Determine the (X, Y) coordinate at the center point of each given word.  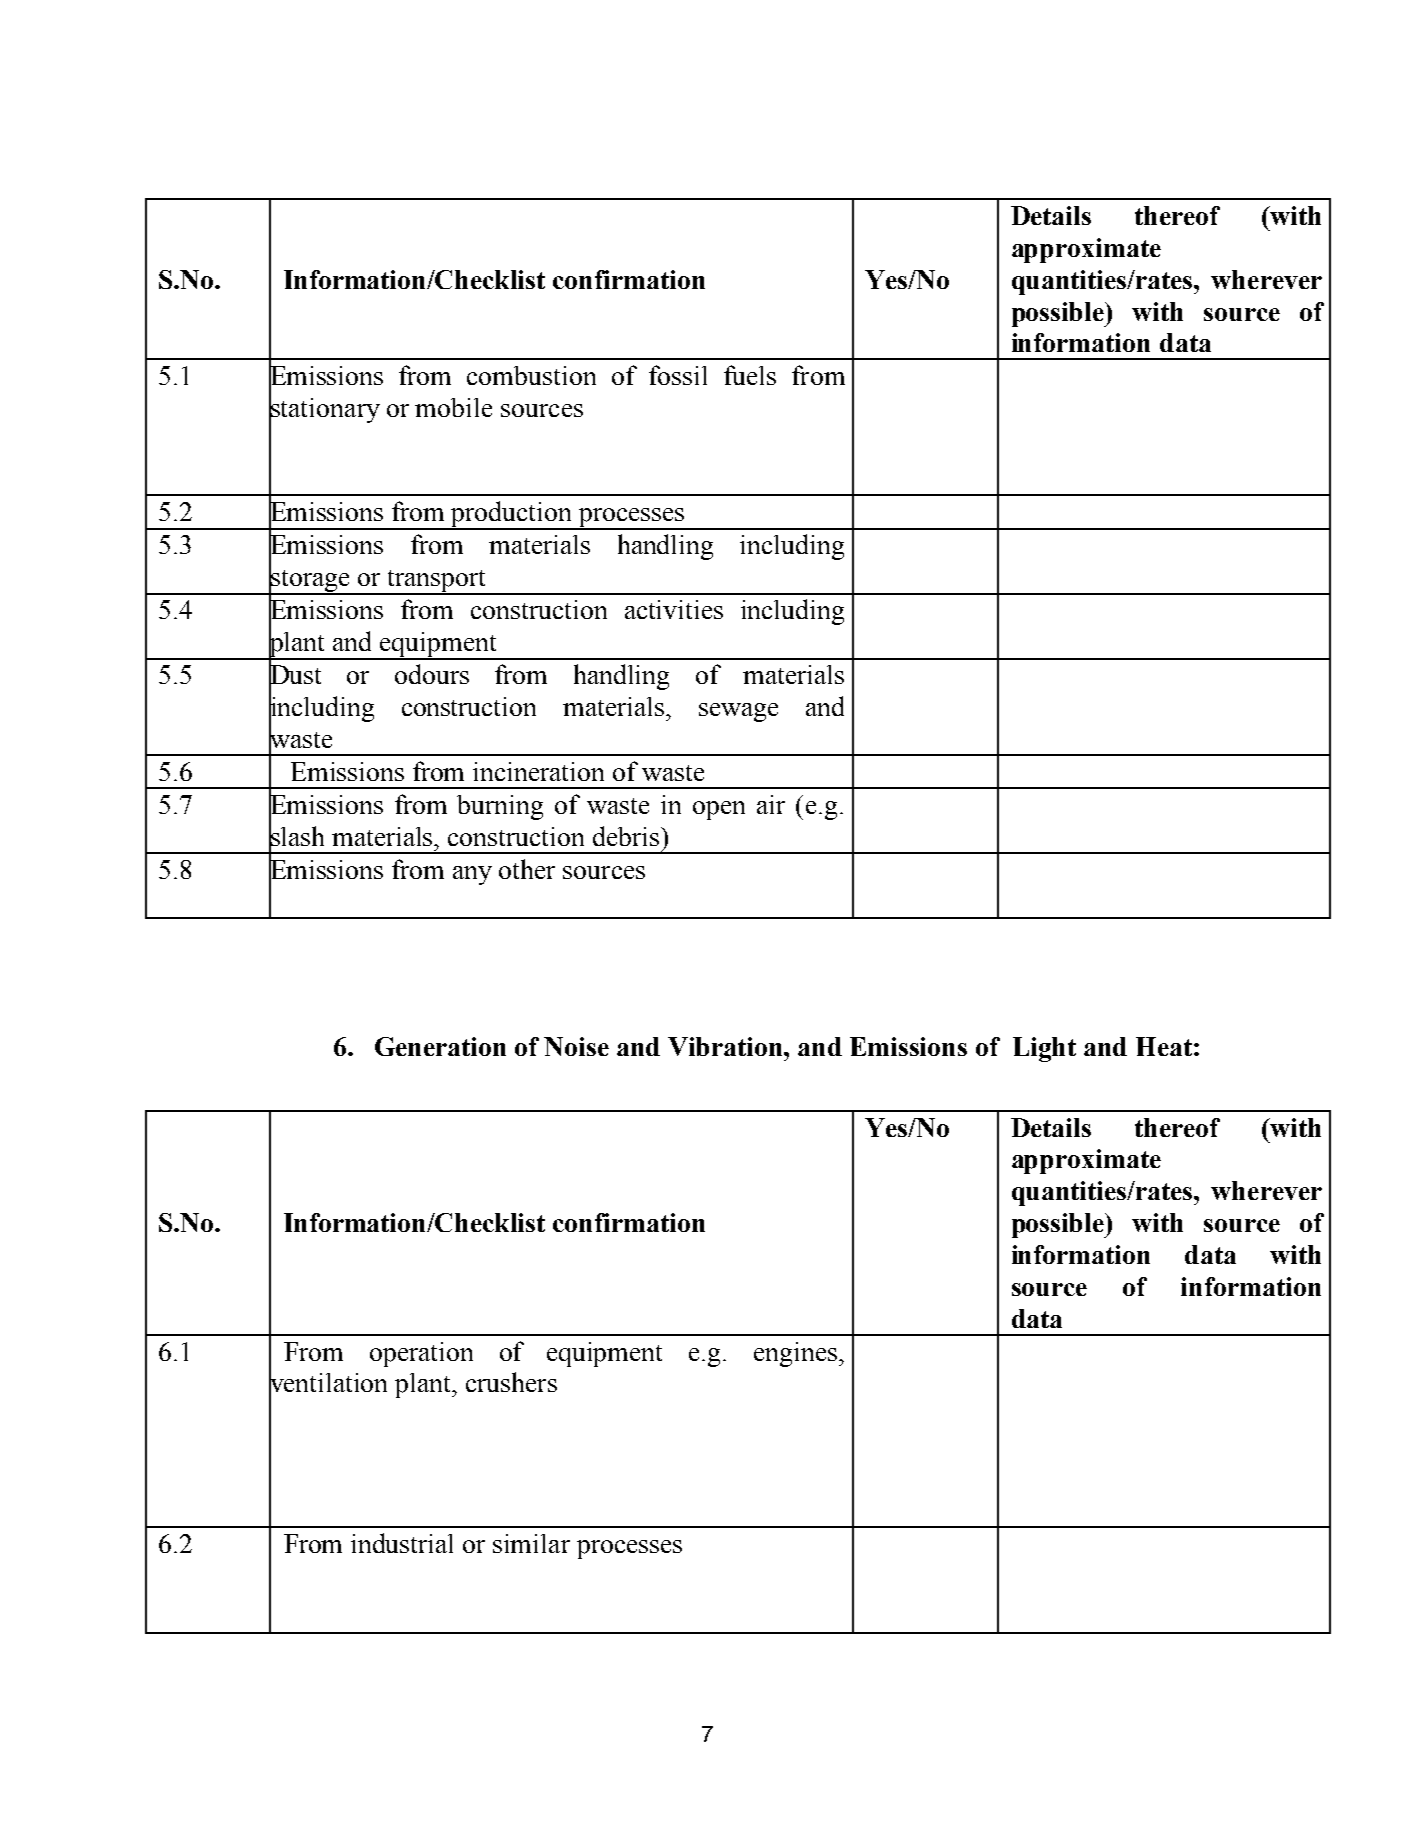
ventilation (328, 1383)
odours (432, 674)
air (771, 804)
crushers (511, 1382)
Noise (576, 1046)
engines (797, 1354)
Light (1044, 1049)
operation (421, 1354)
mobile (453, 407)
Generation (440, 1046)
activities (674, 609)
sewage (738, 712)
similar (531, 1543)
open (719, 810)
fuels (750, 375)
